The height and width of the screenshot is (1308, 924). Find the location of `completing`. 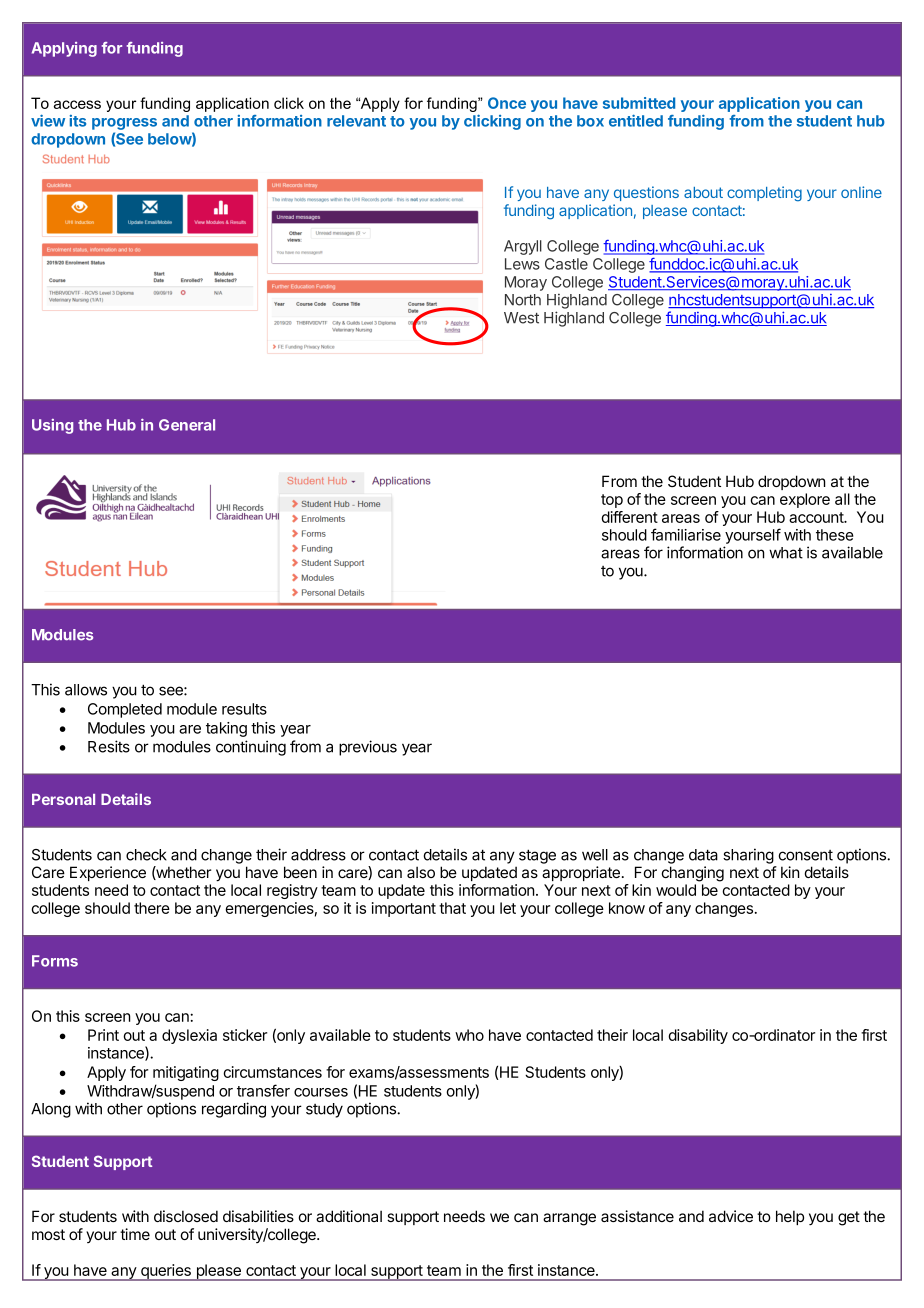

completing is located at coordinates (764, 194).
